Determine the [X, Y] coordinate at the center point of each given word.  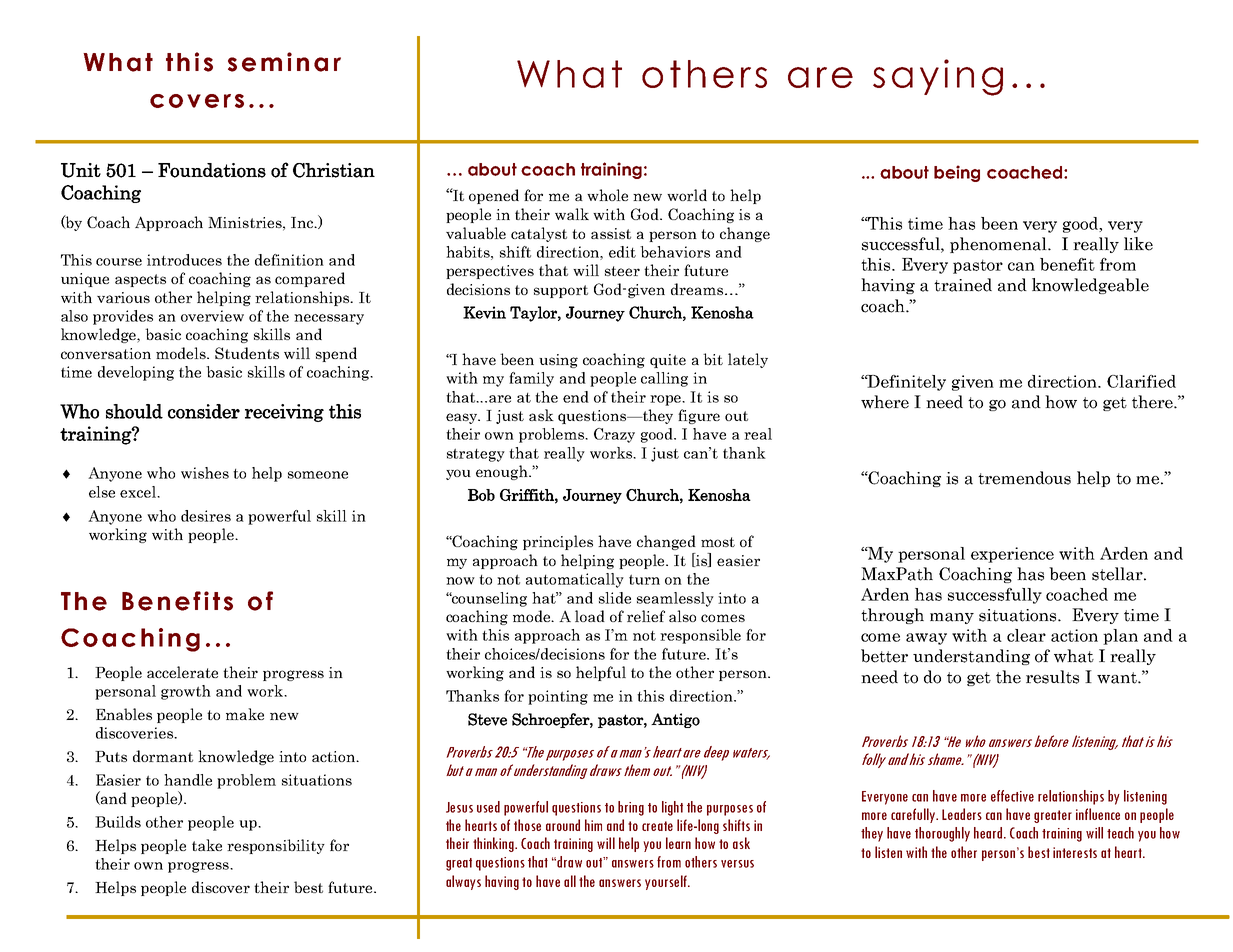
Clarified [1141, 381]
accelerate [182, 672]
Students [247, 353]
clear [1026, 635]
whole [607, 195]
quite [668, 361]
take [207, 845]
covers [197, 101]
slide [615, 598]
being [957, 173]
